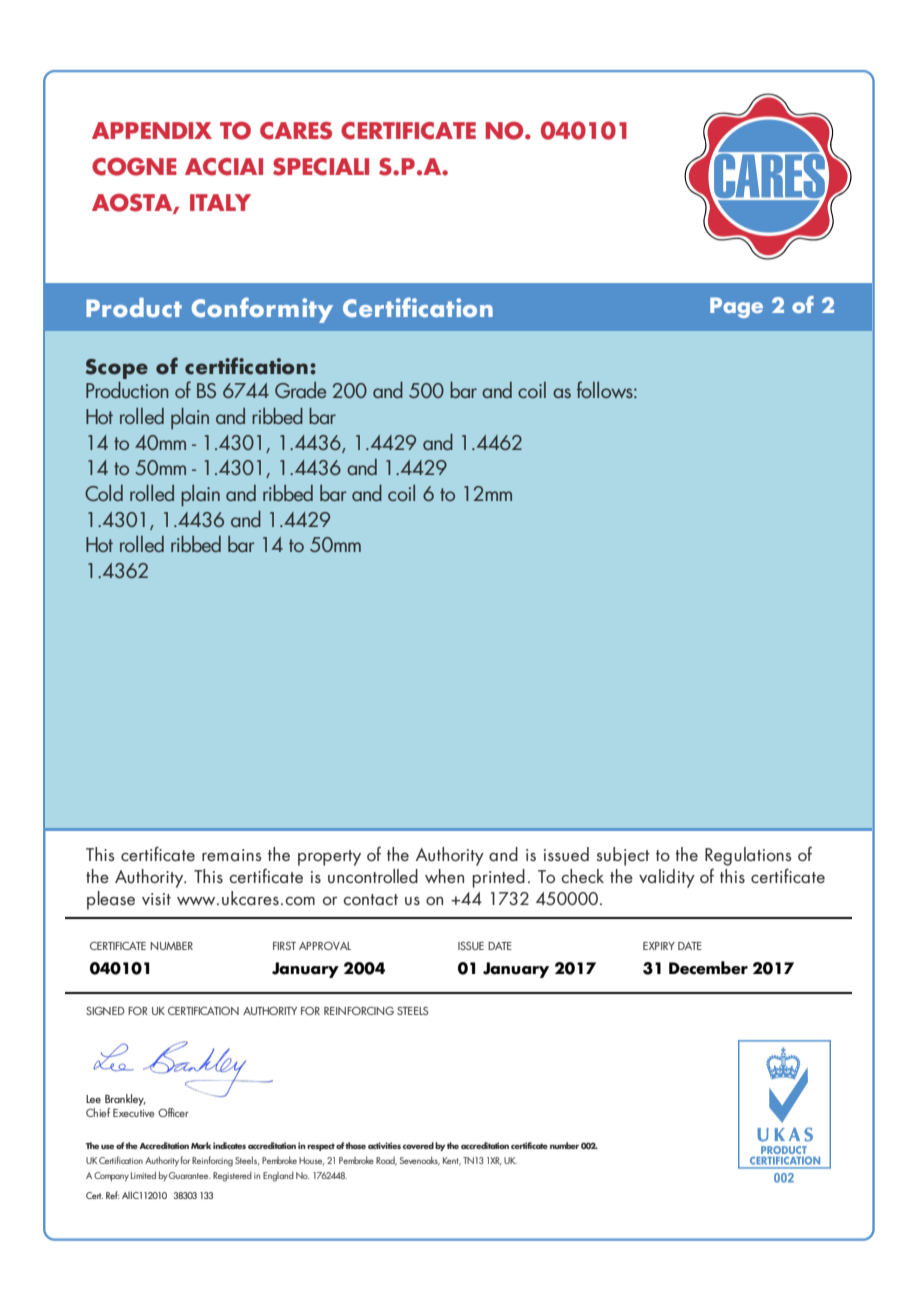  I want to click on those, so click(355, 1145).
